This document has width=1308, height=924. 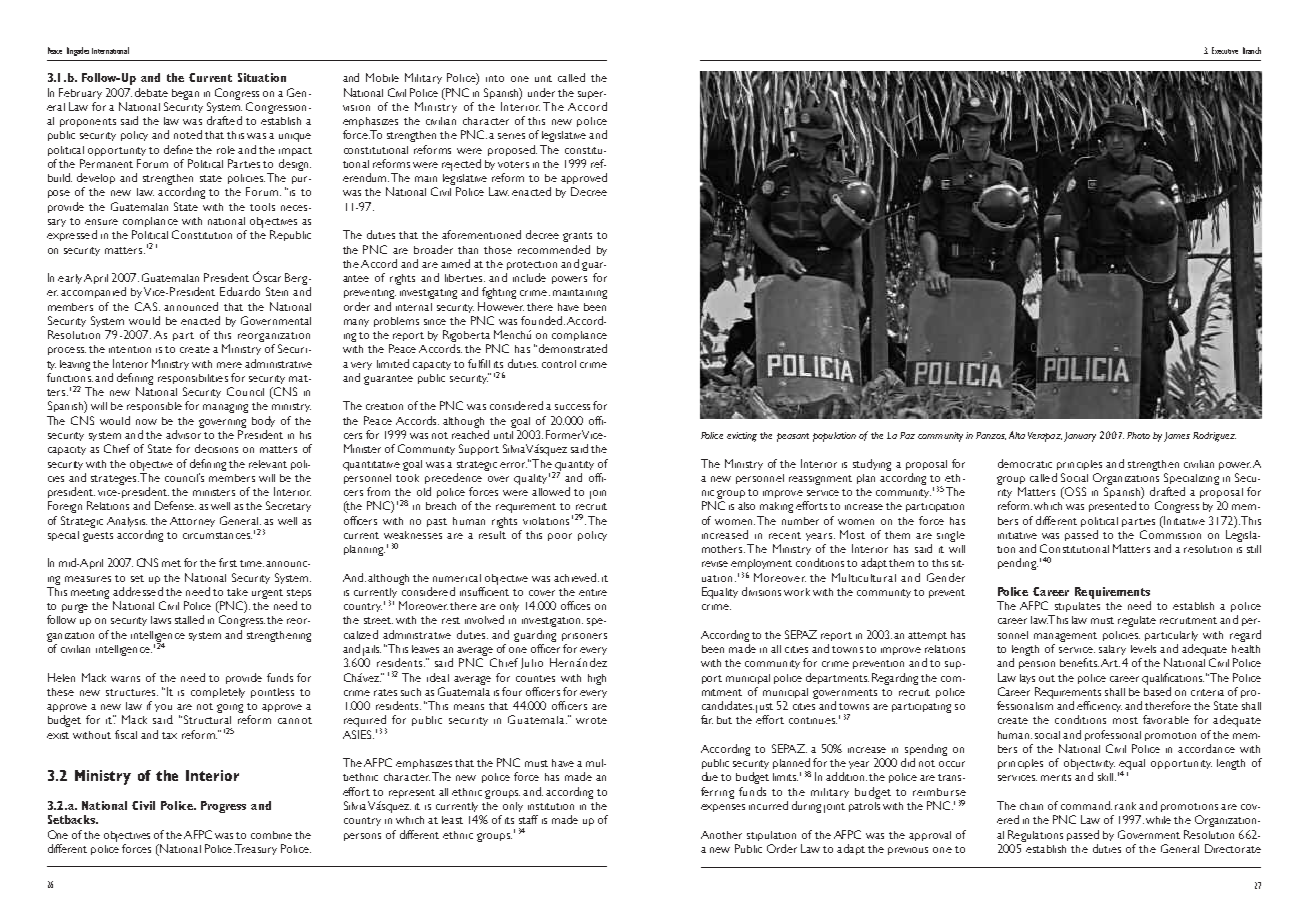 I want to click on under, so click(x=541, y=92).
